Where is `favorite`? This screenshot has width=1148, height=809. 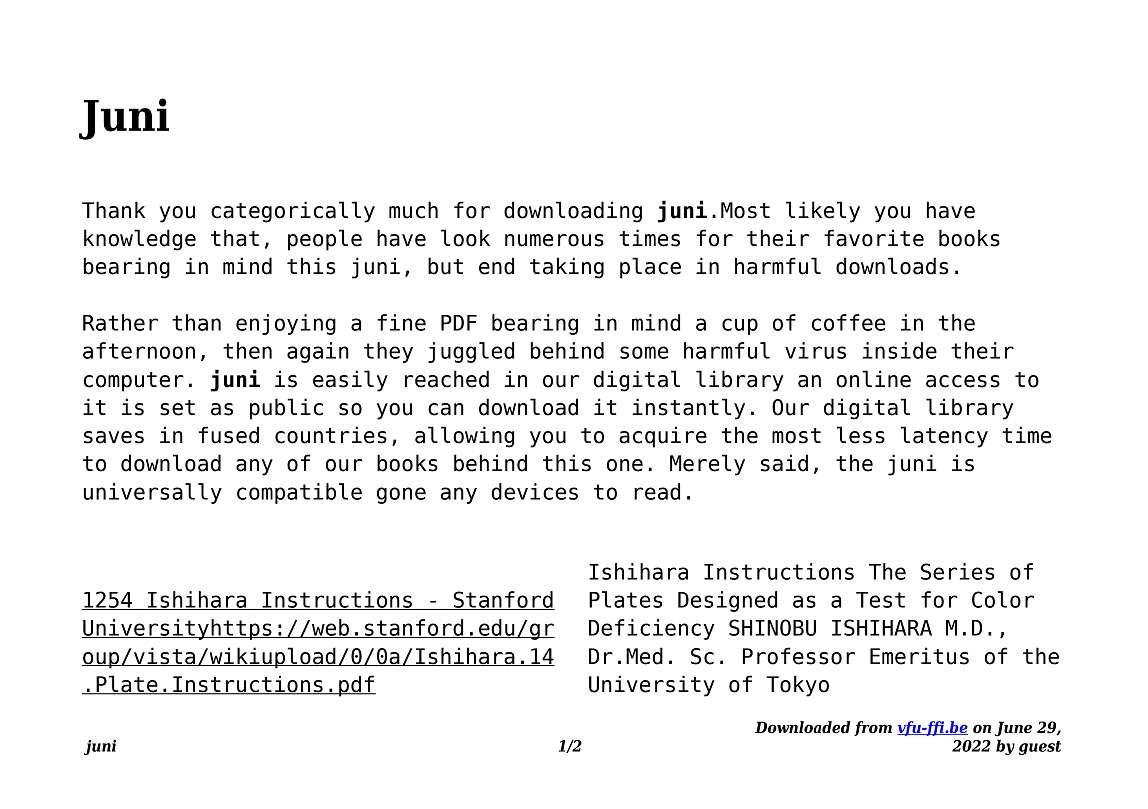
favorite is located at coordinates (874, 238).
